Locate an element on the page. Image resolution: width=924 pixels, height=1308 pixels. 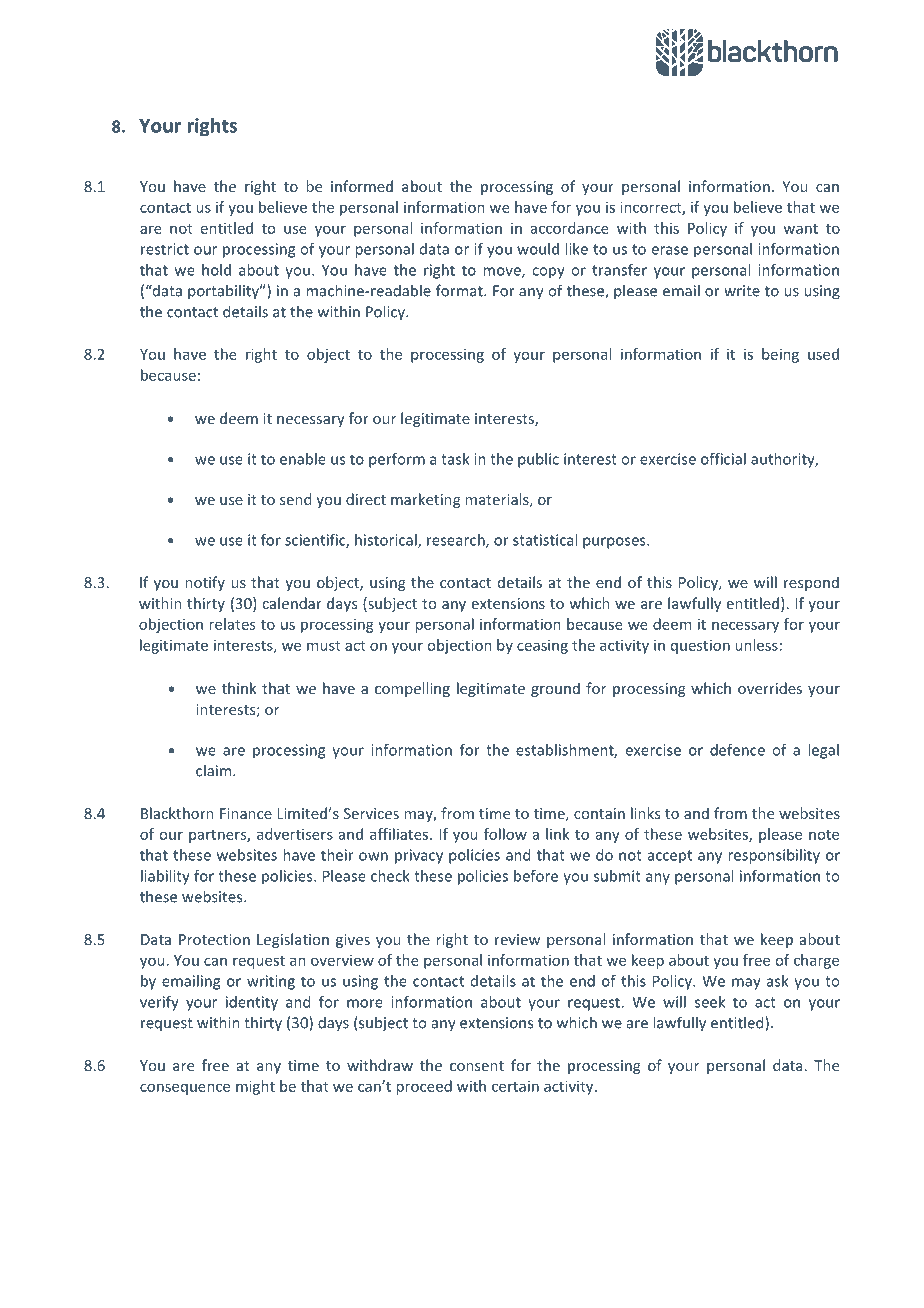
enable is located at coordinates (303, 459).
